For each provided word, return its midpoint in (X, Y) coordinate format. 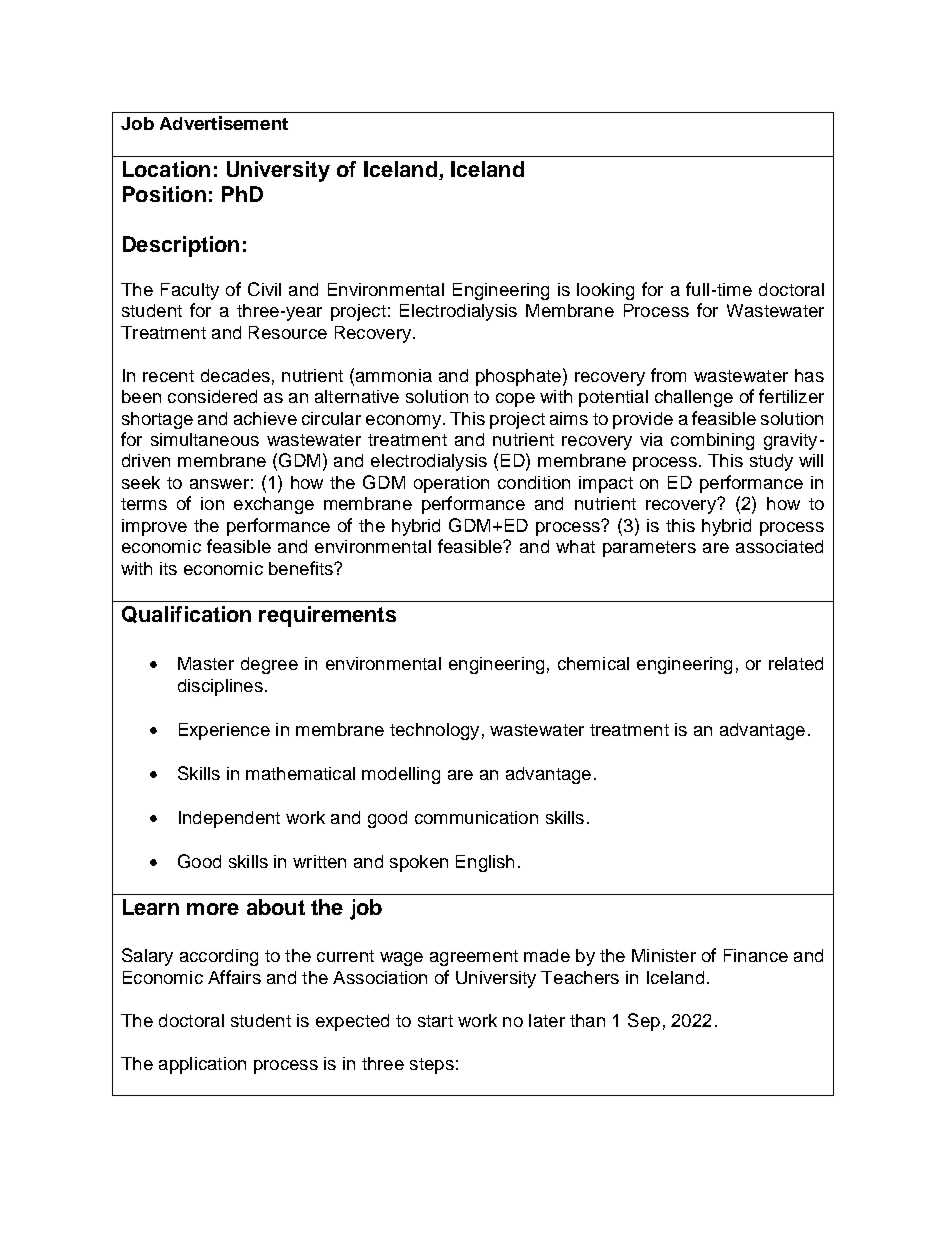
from (668, 375)
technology (434, 731)
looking (605, 291)
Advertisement (224, 123)
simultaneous (205, 439)
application (202, 1065)
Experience (224, 731)
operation (451, 484)
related (796, 663)
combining (712, 441)
